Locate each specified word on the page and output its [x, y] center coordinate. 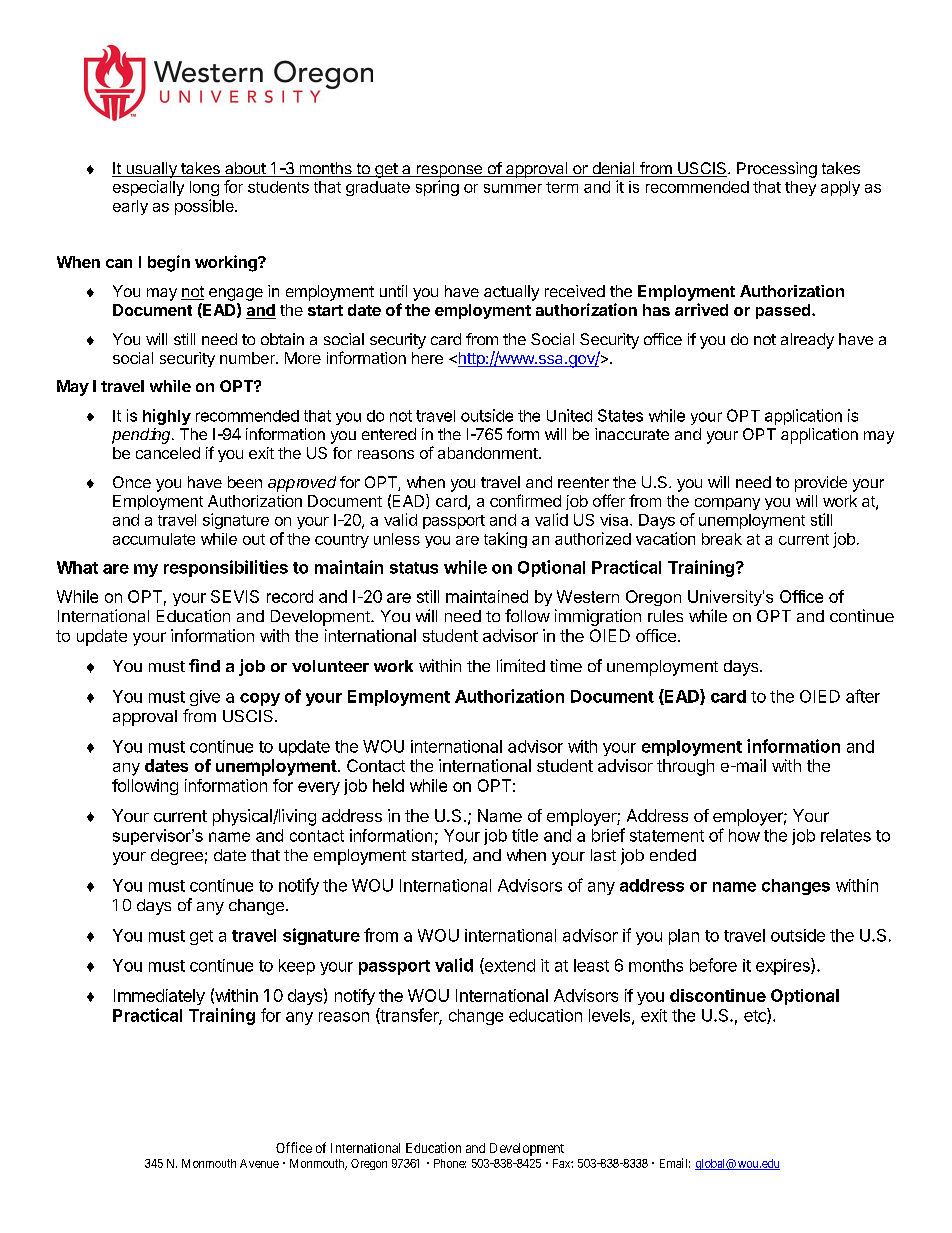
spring [437, 188]
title [525, 835]
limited [521, 665]
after [863, 696]
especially [148, 188]
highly [167, 417]
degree [177, 857]
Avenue [259, 1163]
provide [821, 484]
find [204, 665]
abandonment [488, 453]
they [800, 188]
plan [684, 937]
